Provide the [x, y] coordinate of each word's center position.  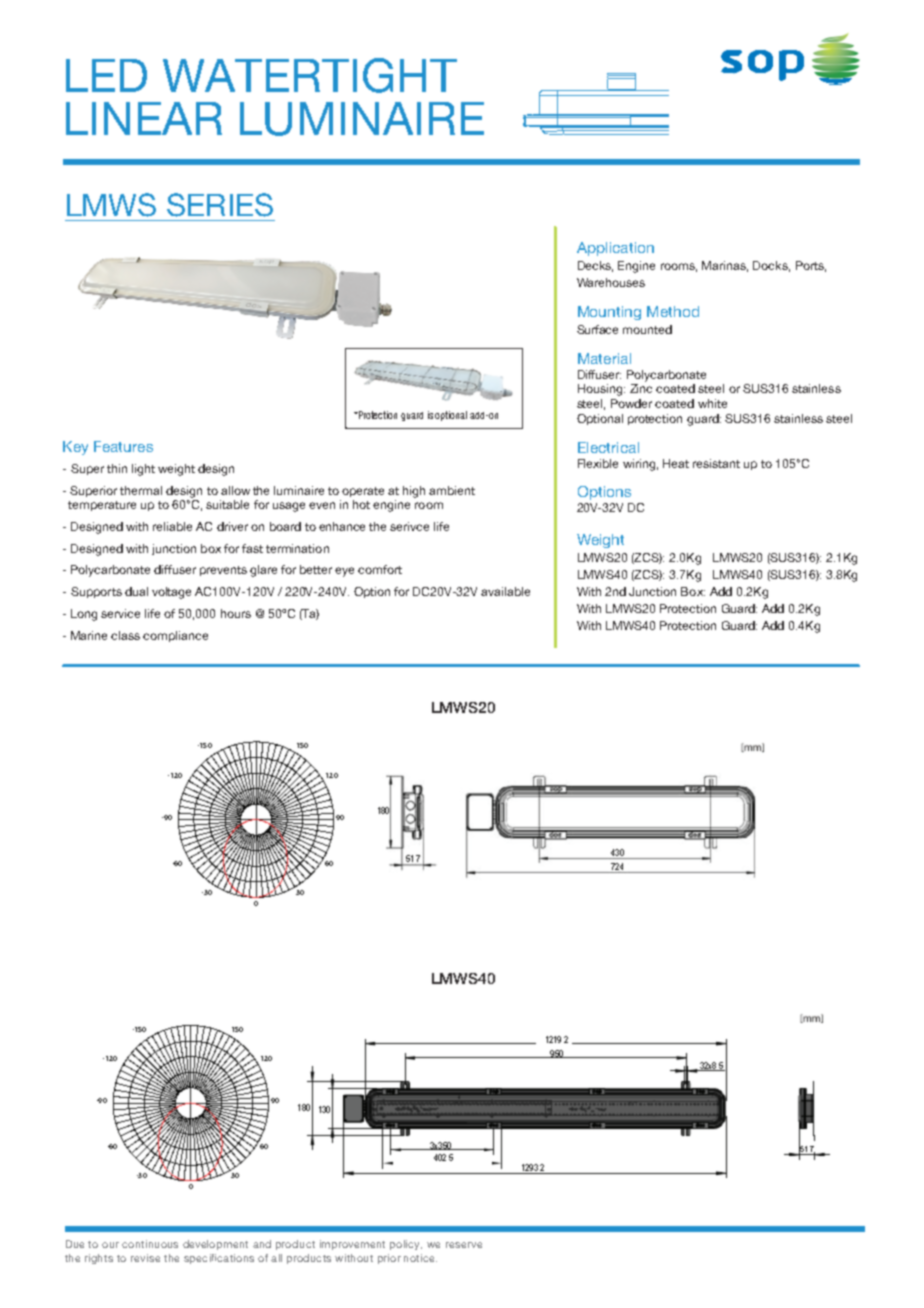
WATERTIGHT [310, 75]
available [505, 591]
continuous [150, 1244]
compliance [175, 636]
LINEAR [144, 118]
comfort [380, 569]
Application [615, 249]
